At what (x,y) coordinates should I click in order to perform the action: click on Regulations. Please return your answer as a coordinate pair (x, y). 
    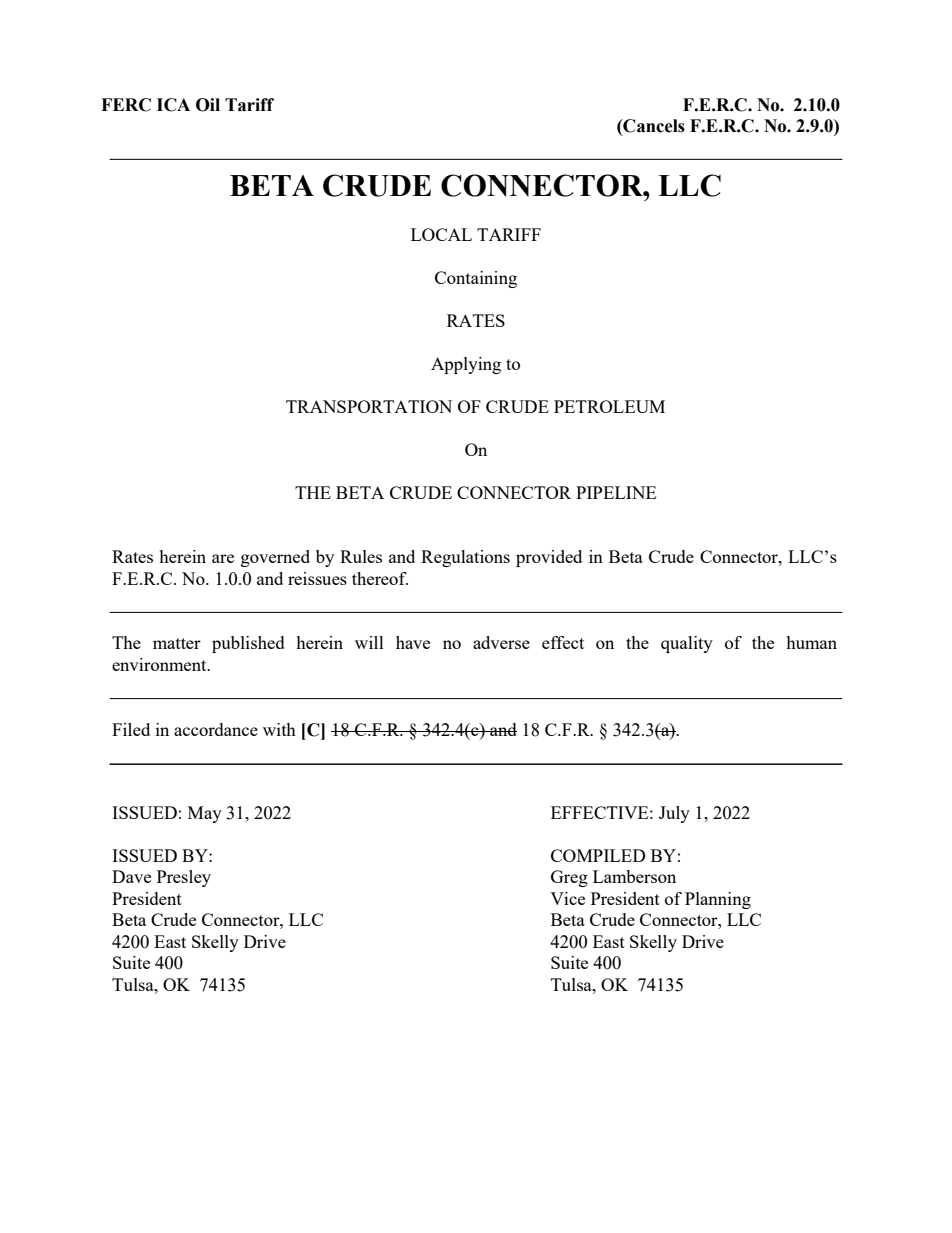
    Looking at the image, I should click on (465, 558).
